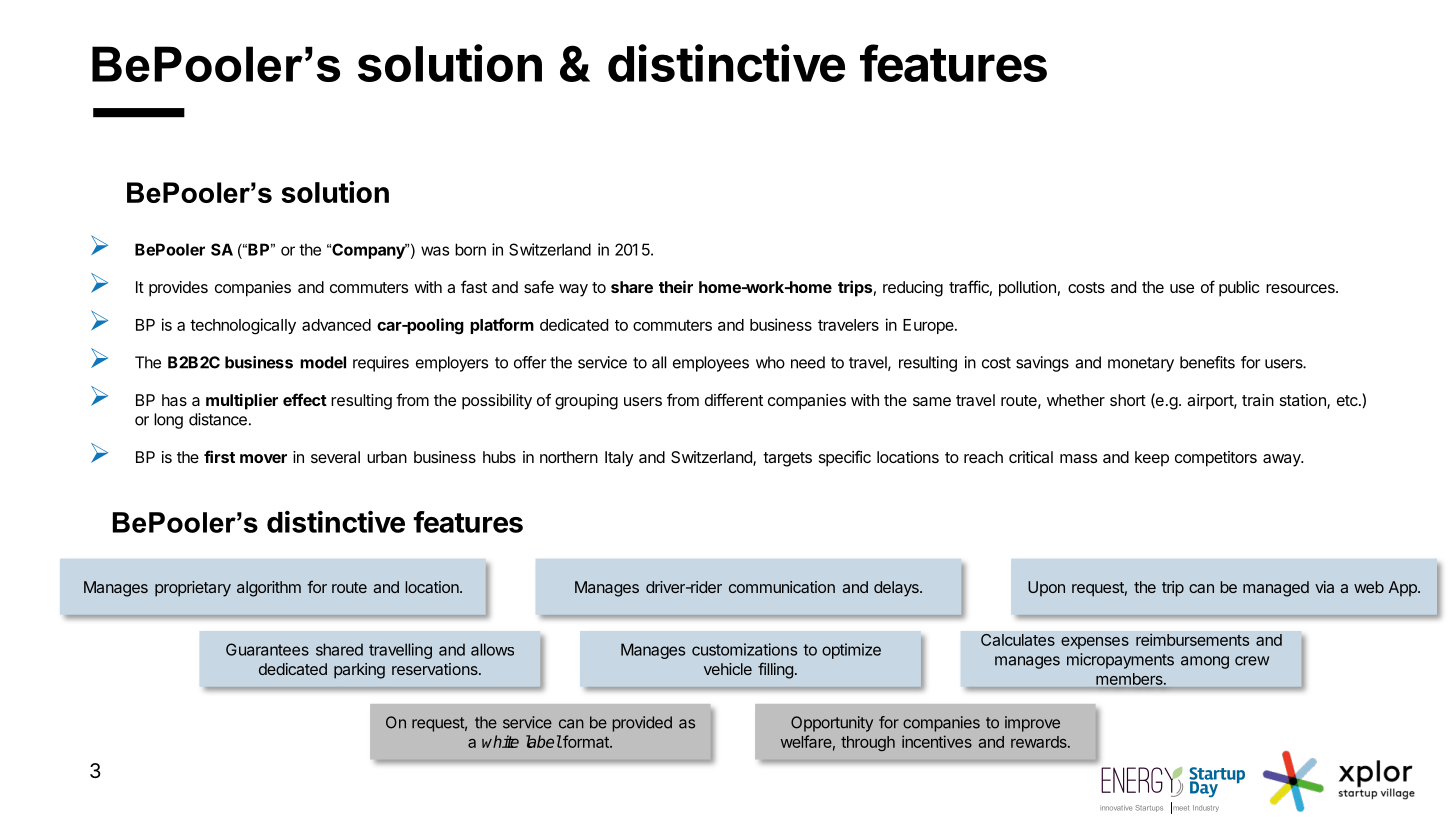  I want to click on away, so click(1283, 460).
